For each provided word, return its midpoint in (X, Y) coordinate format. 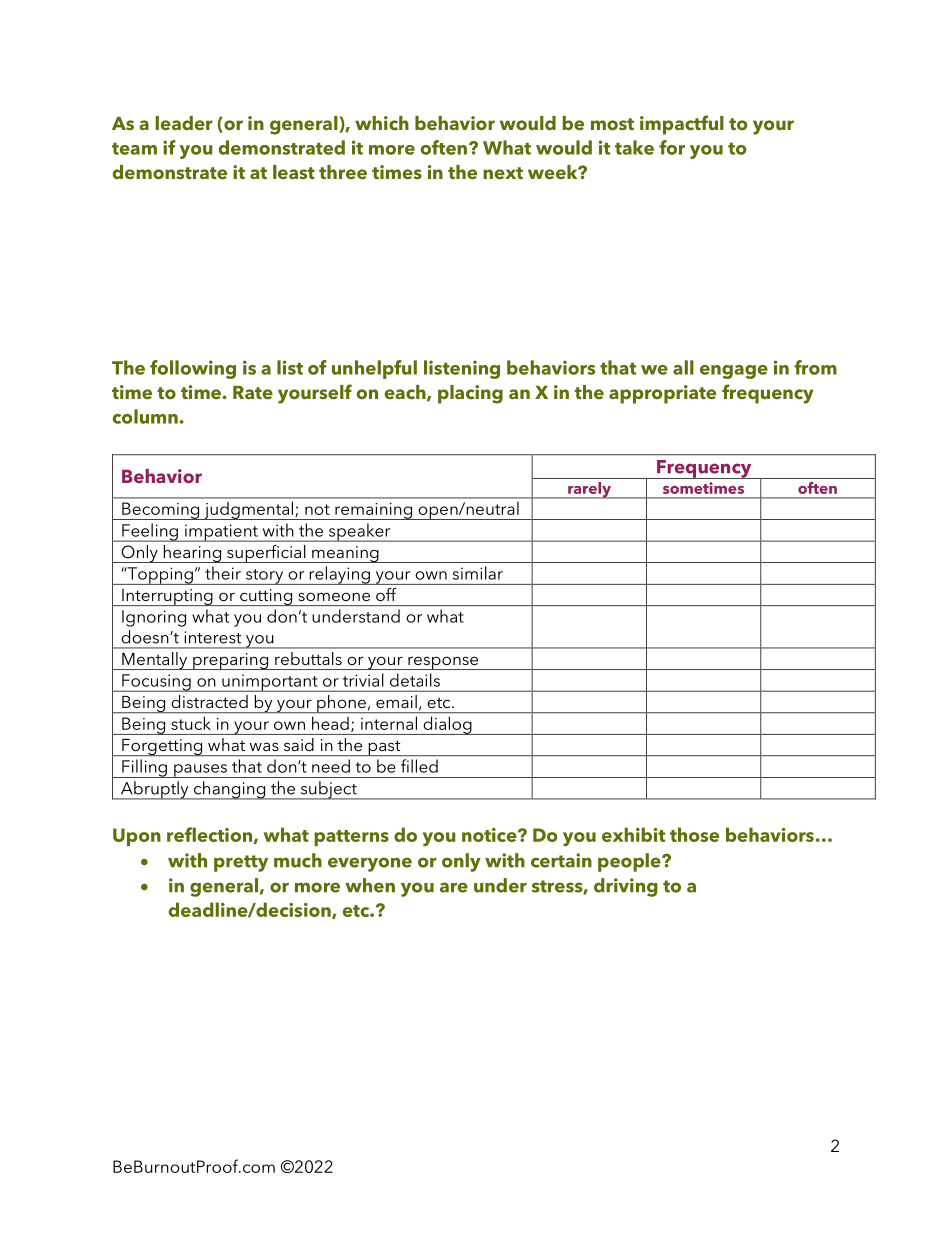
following (193, 369)
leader (184, 123)
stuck (191, 723)
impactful (682, 125)
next (503, 173)
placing (470, 394)
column (145, 416)
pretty (241, 863)
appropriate (662, 394)
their (223, 573)
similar (478, 573)
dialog (447, 726)
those (694, 834)
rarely (590, 490)
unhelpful (374, 369)
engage (734, 372)
